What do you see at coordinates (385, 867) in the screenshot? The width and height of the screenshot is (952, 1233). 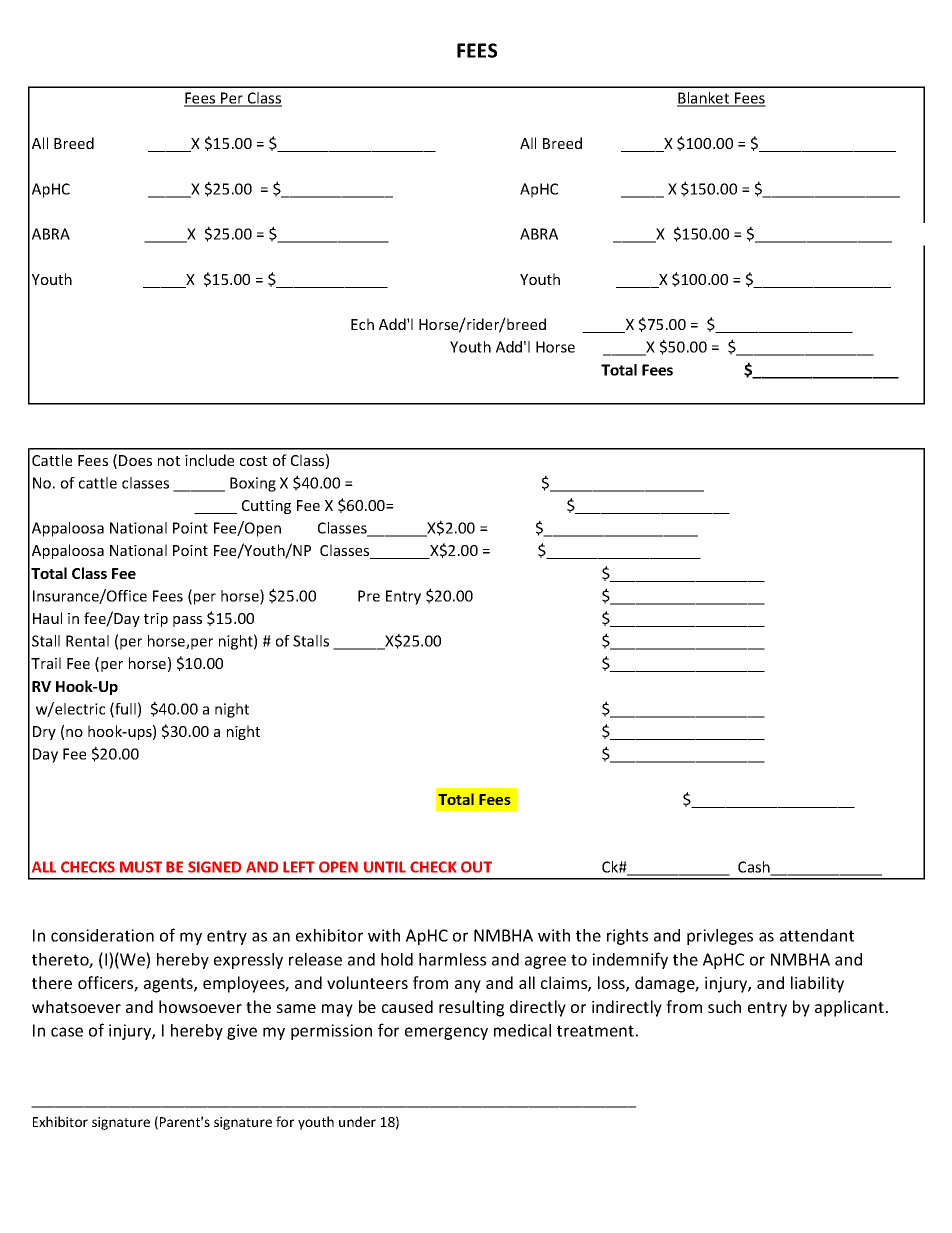 I see `UNTIL` at bounding box center [385, 867].
